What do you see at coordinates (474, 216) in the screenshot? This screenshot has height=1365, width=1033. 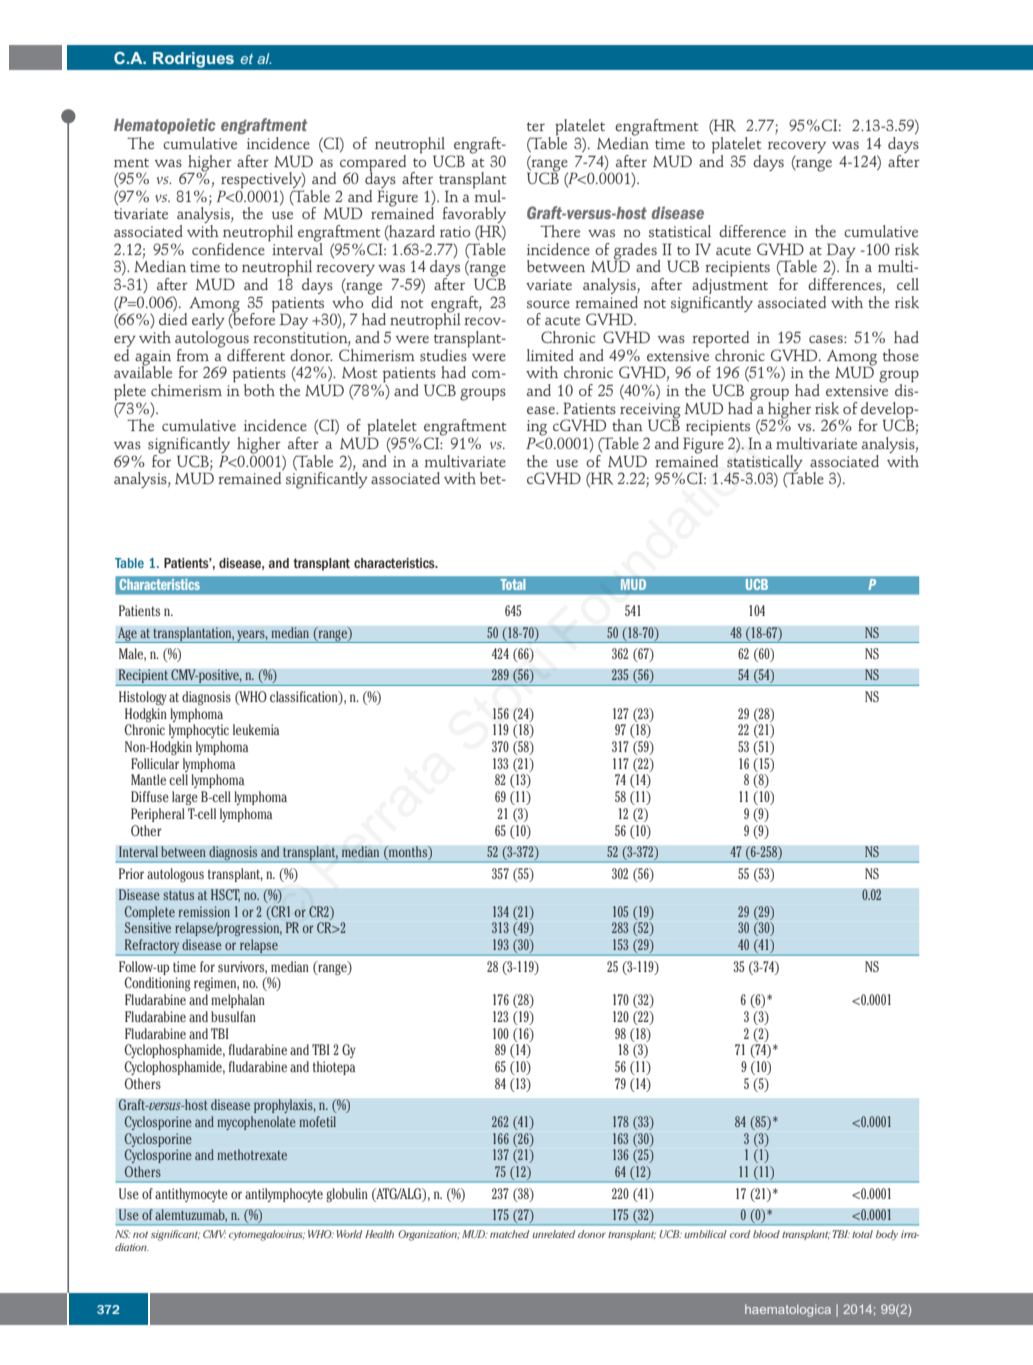 I see `favorably` at bounding box center [474, 216].
